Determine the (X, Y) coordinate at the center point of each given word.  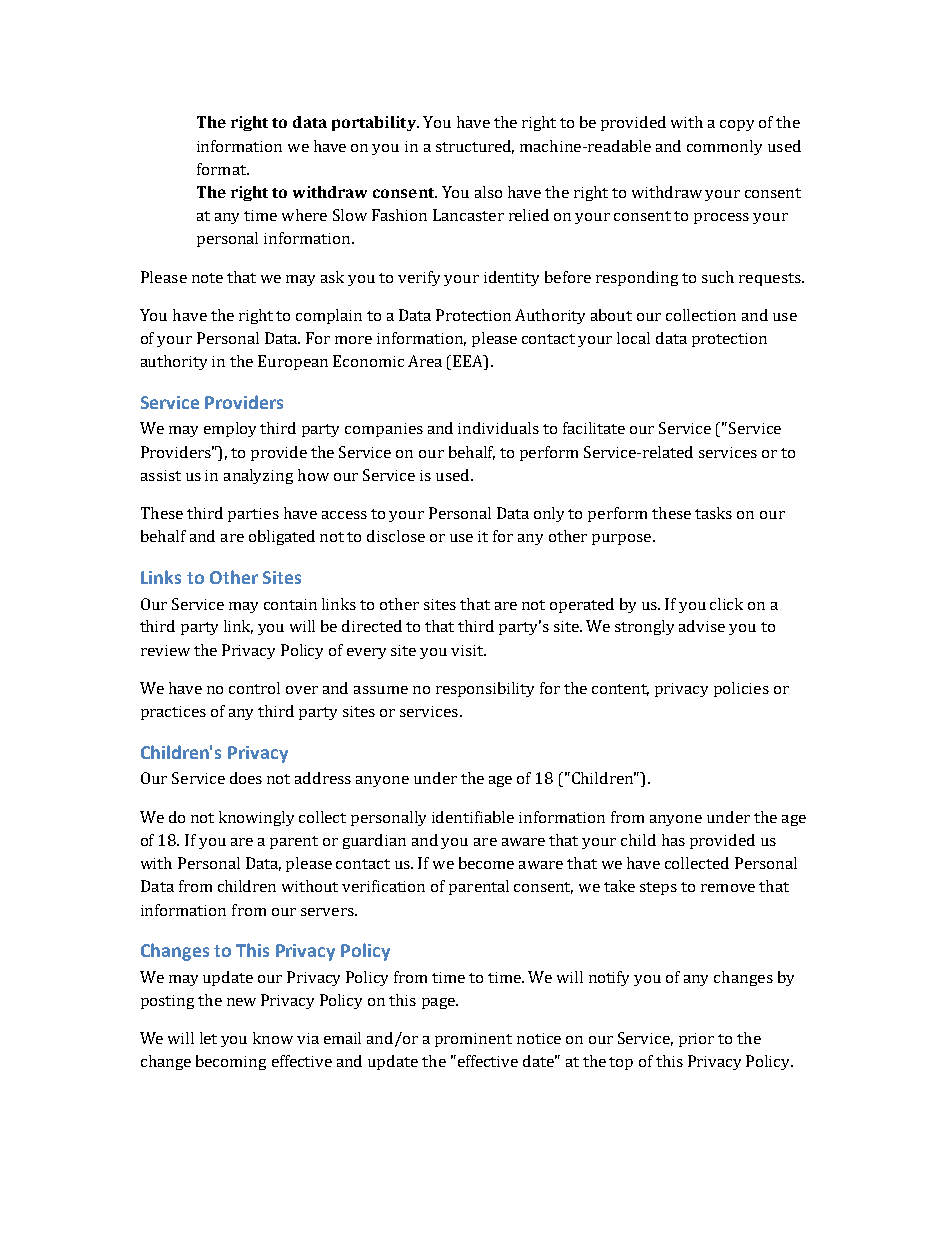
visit (468, 650)
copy (737, 125)
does (246, 778)
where (304, 215)
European (293, 362)
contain (290, 604)
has (673, 840)
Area (425, 361)
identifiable (473, 817)
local (633, 338)
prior (696, 1040)
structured (475, 147)
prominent (473, 1040)
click (726, 604)
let (208, 1038)
